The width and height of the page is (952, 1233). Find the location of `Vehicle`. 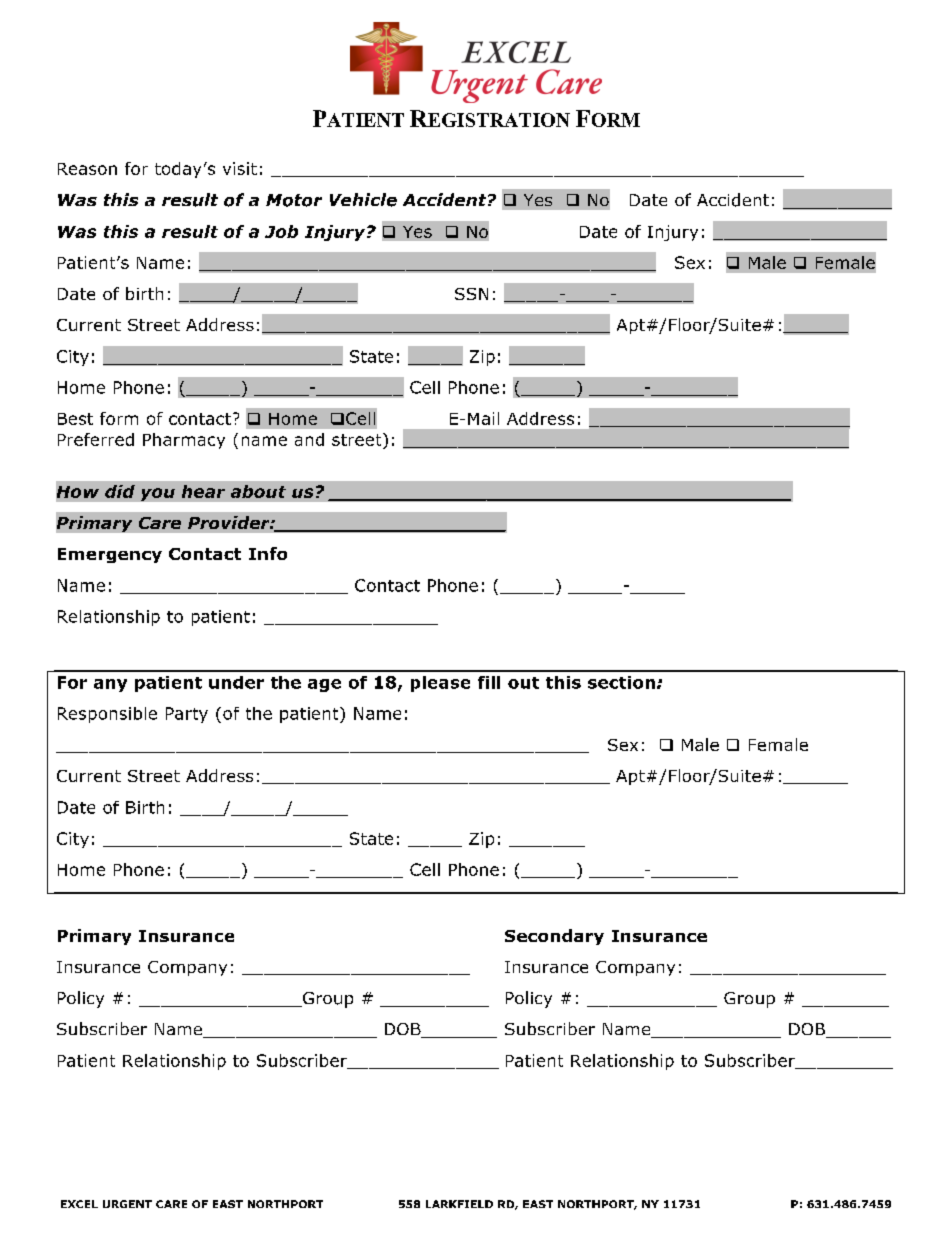

Vehicle is located at coordinates (363, 200).
